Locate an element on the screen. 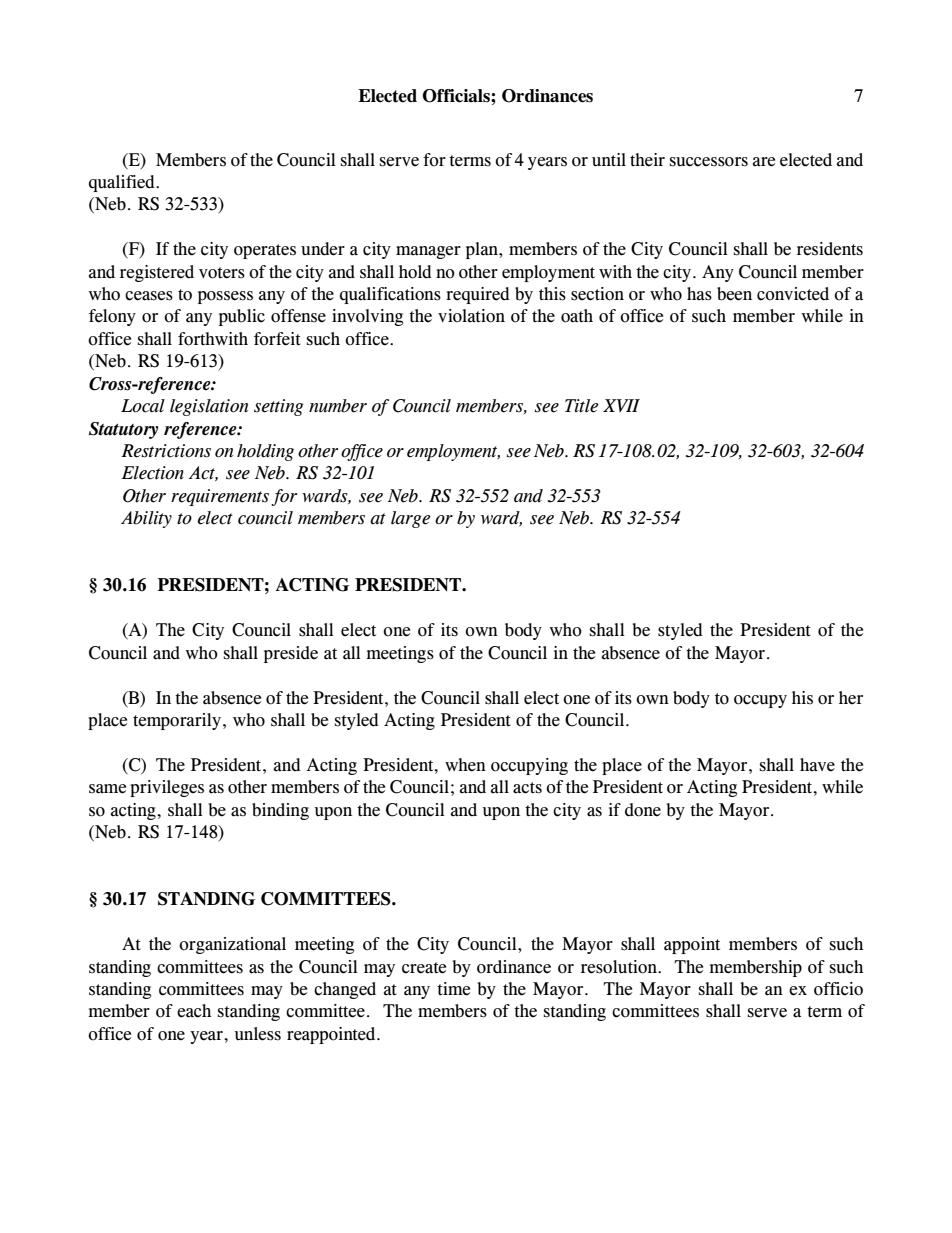 This screenshot has width=952, height=1233. qualified is located at coordinates (123, 183).
